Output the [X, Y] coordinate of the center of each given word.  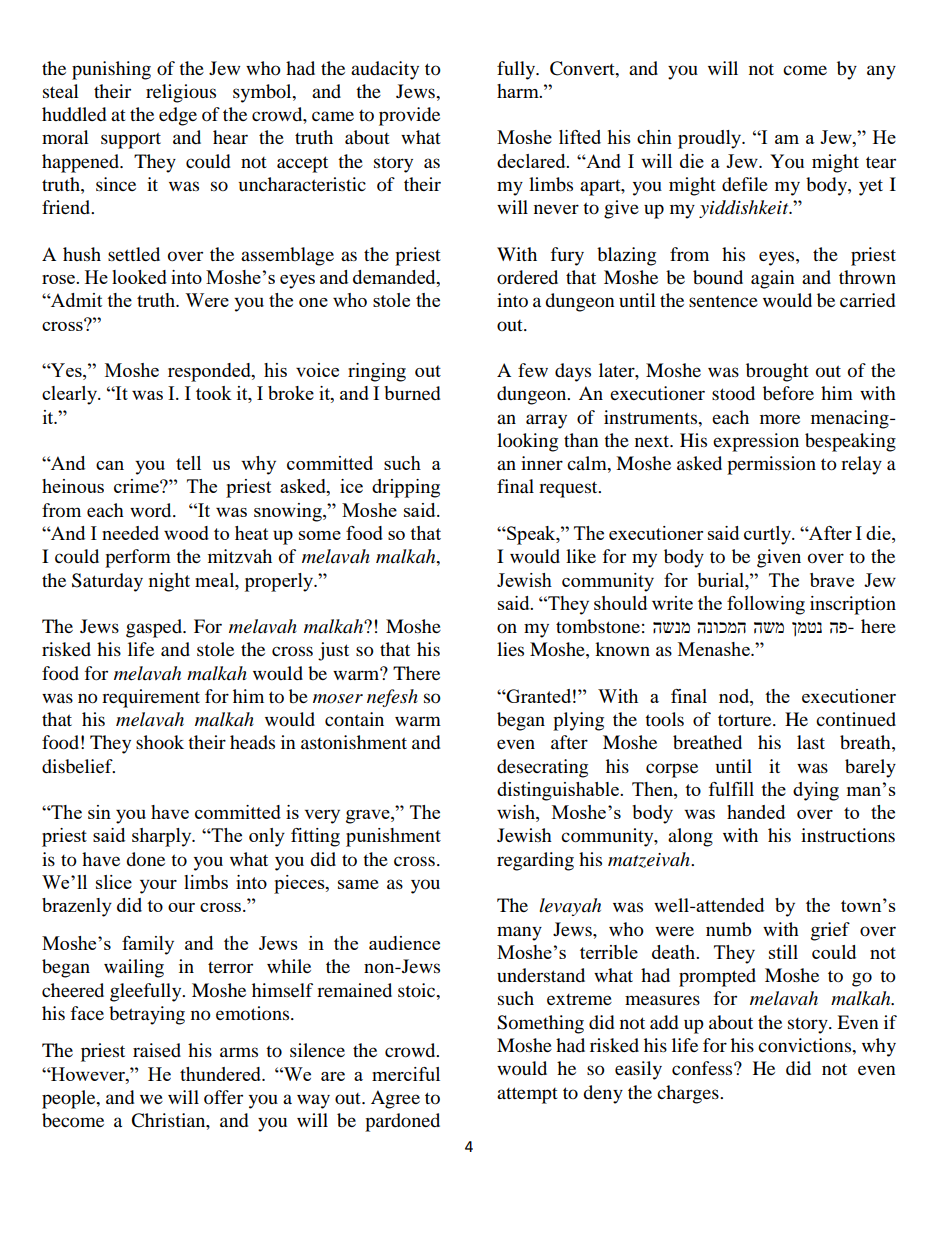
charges [689, 1094]
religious [181, 93]
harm [519, 91]
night [169, 582]
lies [510, 649]
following [766, 605]
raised [157, 1050]
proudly [711, 139]
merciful [406, 1074]
